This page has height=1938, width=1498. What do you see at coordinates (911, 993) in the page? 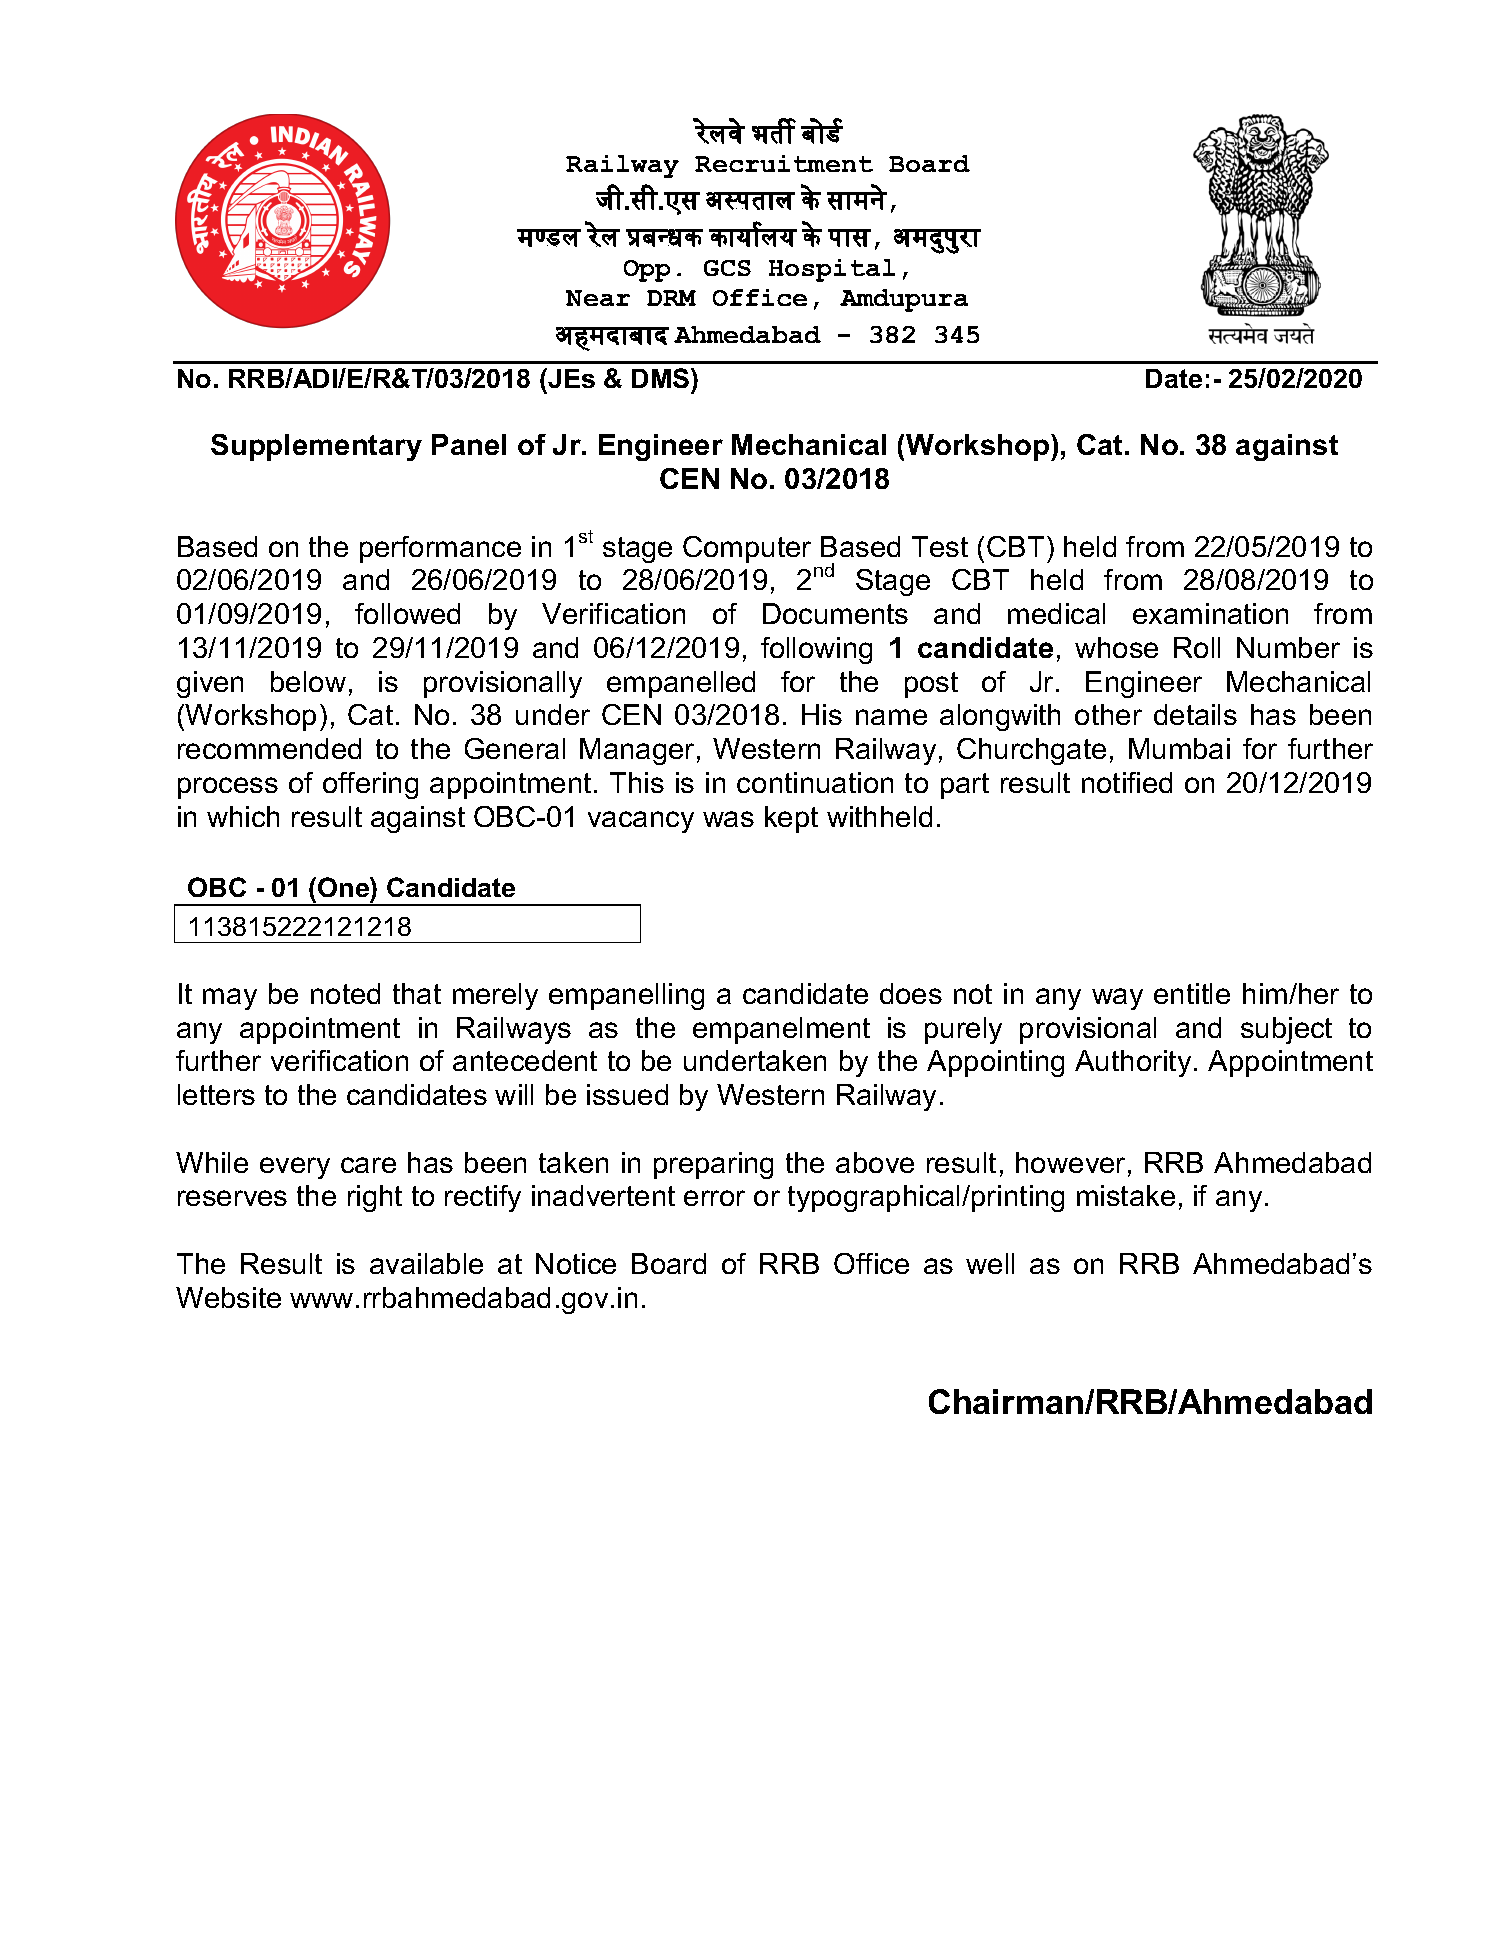
I see `does` at bounding box center [911, 993].
